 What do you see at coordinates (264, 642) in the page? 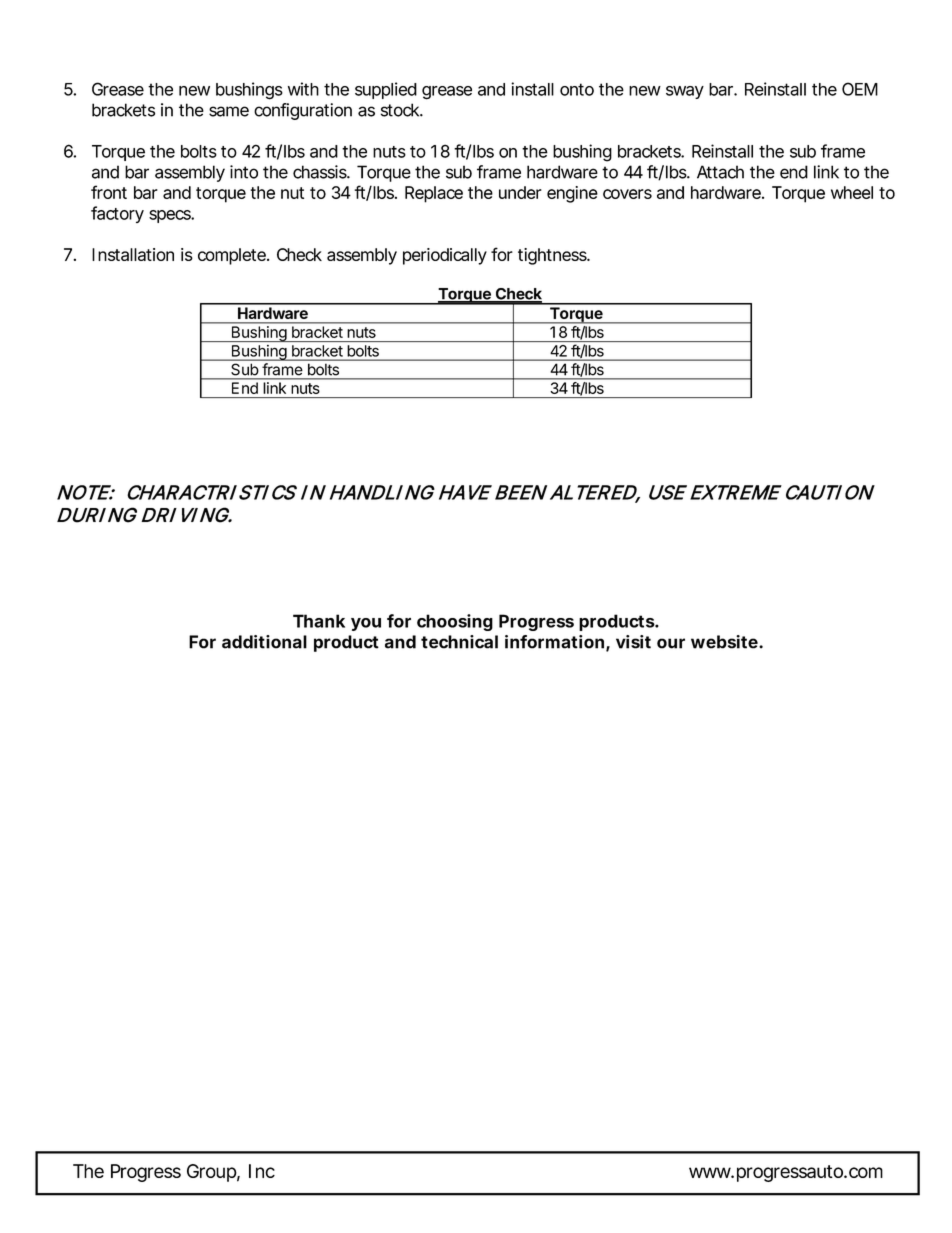
I see `additional` at bounding box center [264, 642].
